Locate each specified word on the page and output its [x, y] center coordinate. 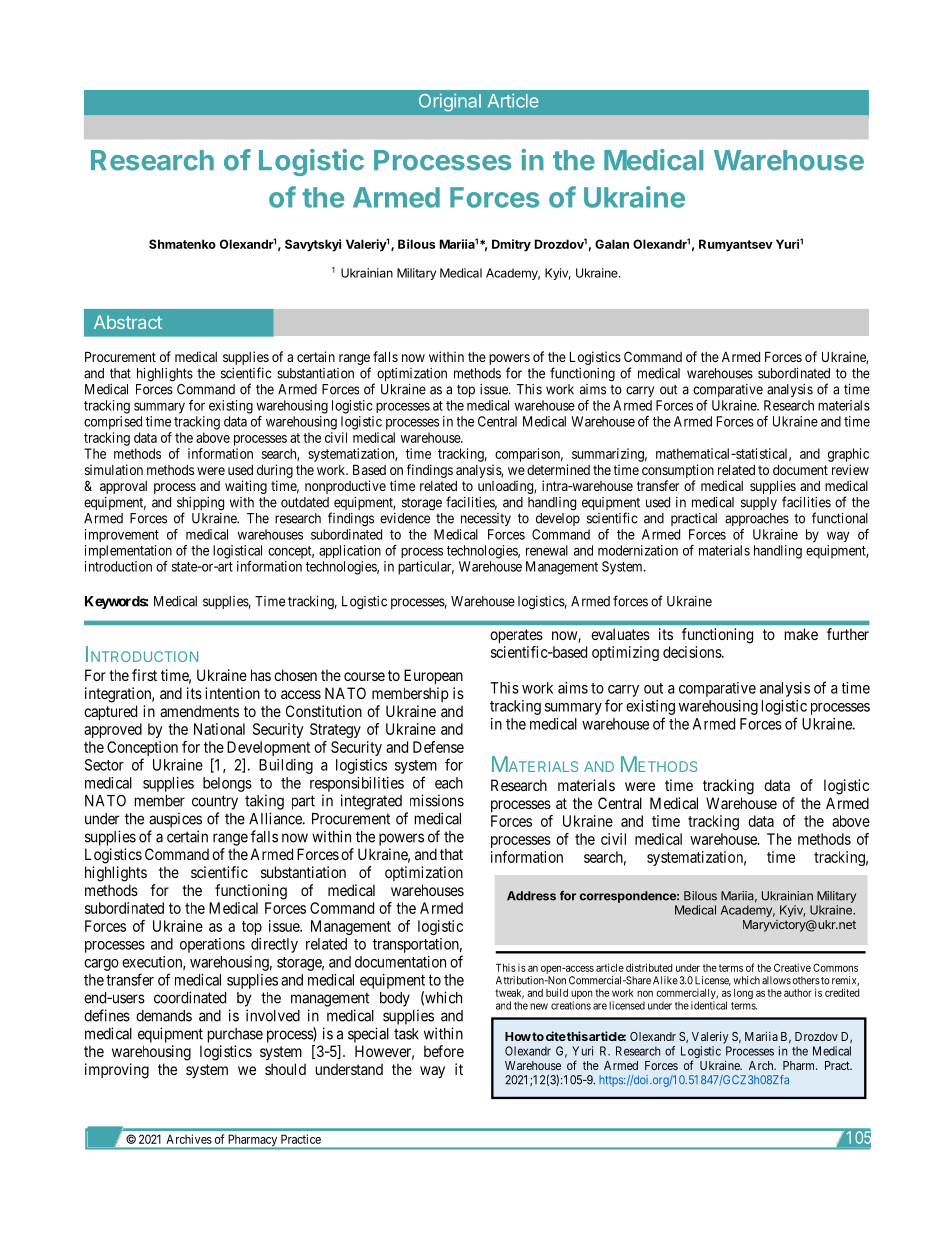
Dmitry [511, 245]
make [801, 634]
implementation [128, 552]
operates [516, 636]
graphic [848, 455]
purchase [235, 1035]
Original [450, 102]
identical [709, 1005]
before [444, 1051]
